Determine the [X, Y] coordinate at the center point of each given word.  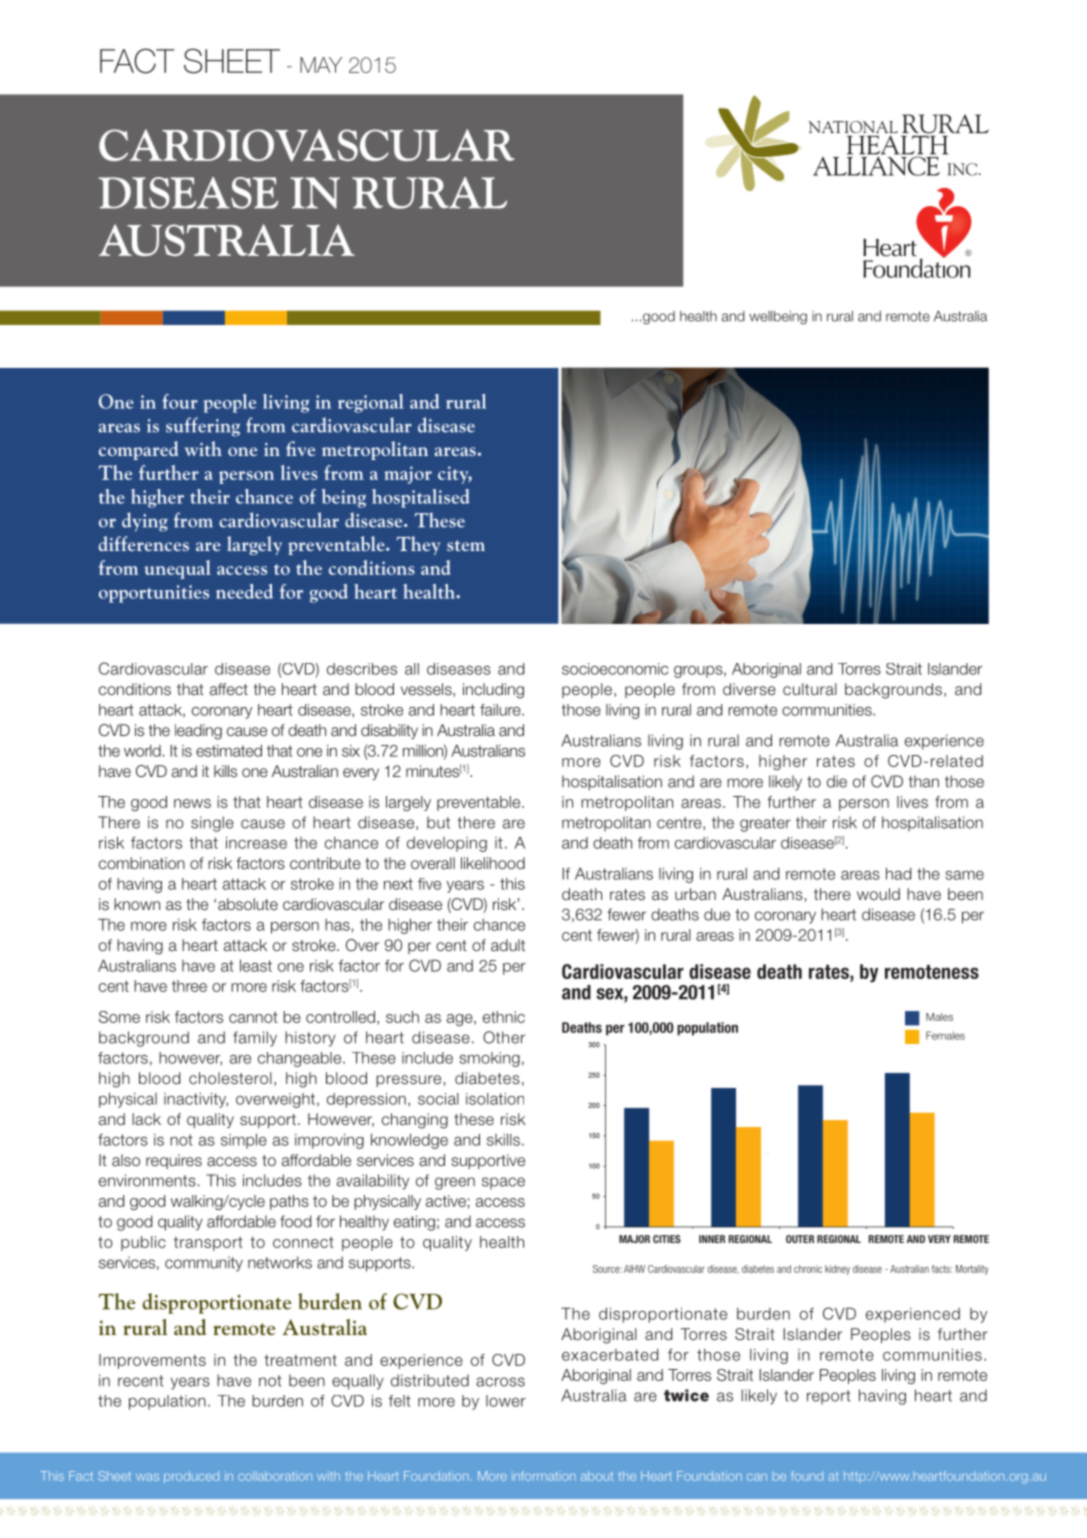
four [180, 401]
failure [501, 710]
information [544, 1476]
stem [466, 545]
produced [191, 1477]
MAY [321, 65]
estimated [229, 750]
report [829, 1397]
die [837, 781]
